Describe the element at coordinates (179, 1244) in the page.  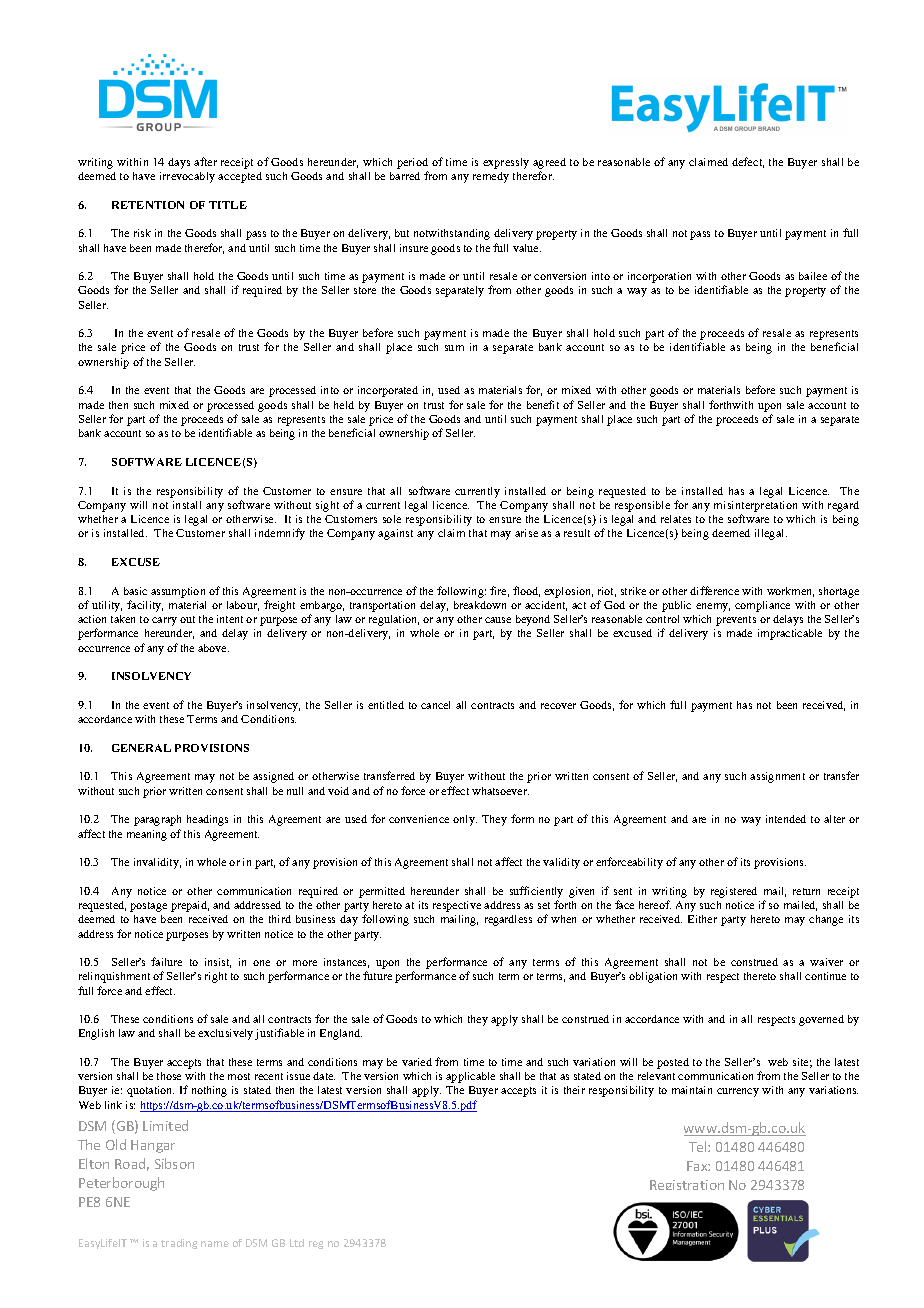
I see `trading` at that location.
